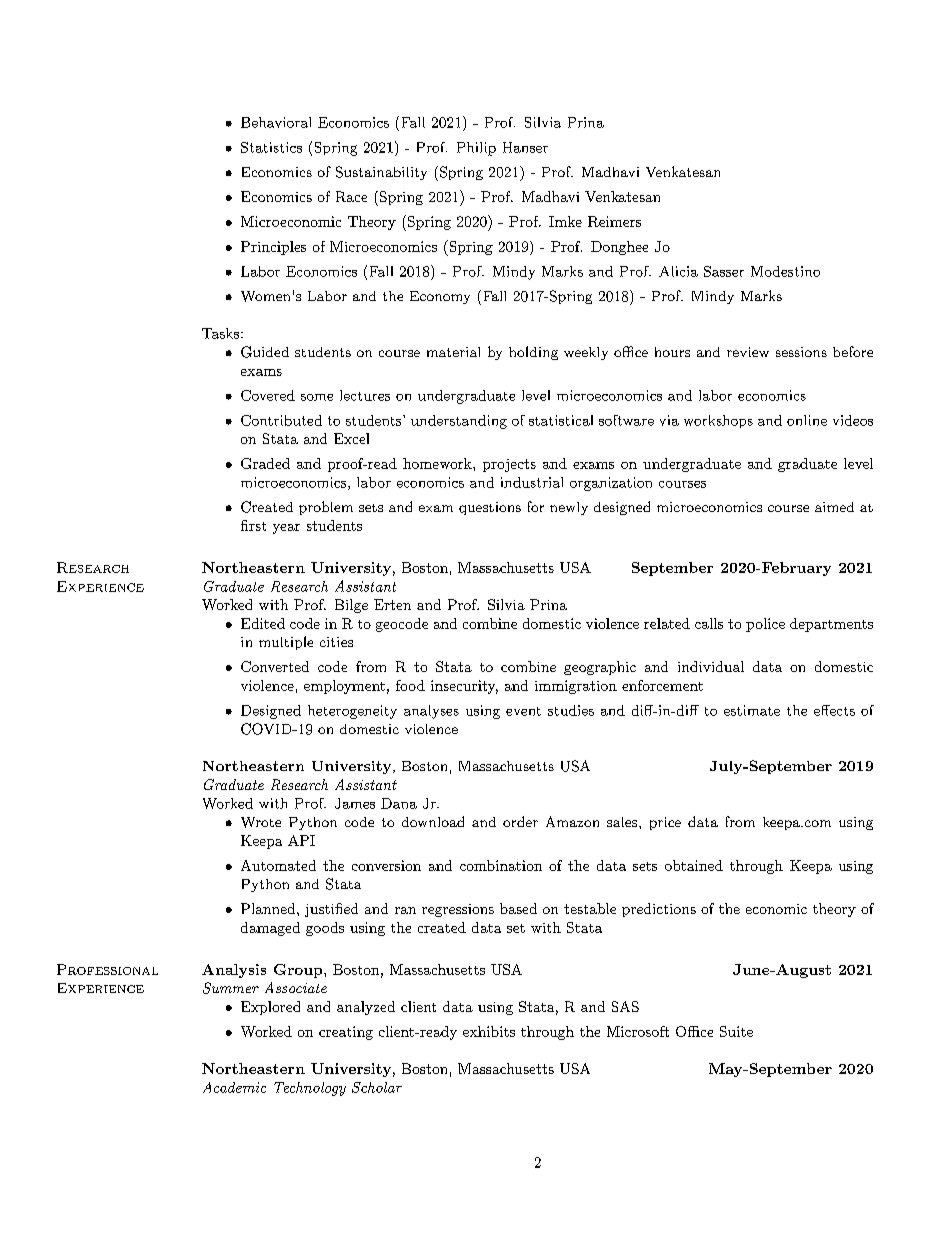 This screenshot has width=952, height=1233. What do you see at coordinates (263, 623) in the screenshot?
I see `Edited` at bounding box center [263, 623].
